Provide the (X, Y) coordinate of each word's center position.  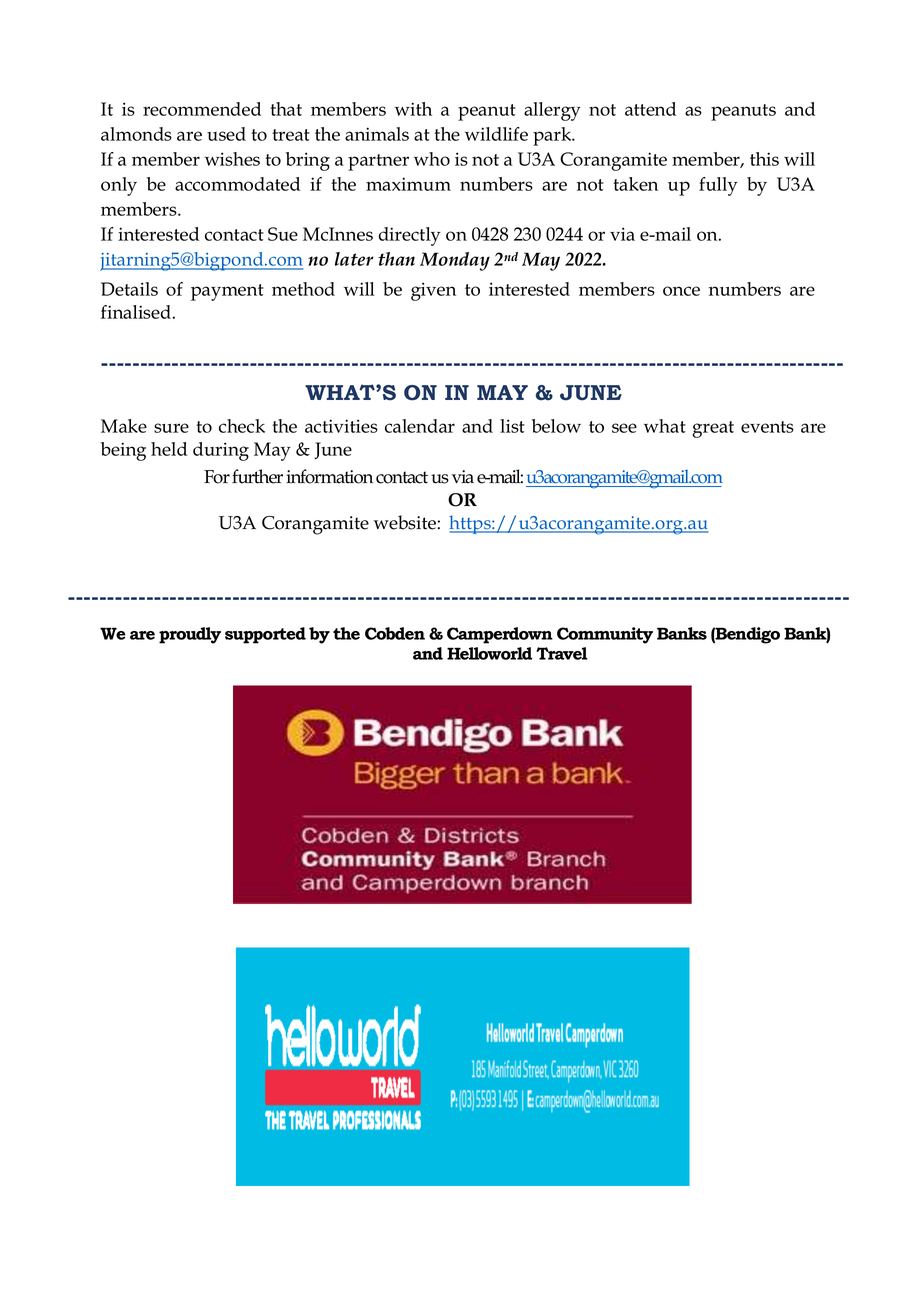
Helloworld (489, 653)
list (512, 426)
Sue (283, 234)
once (681, 291)
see (624, 428)
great (713, 429)
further (257, 476)
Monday (455, 261)
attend (650, 109)
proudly (190, 635)
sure (171, 428)
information (329, 476)
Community (605, 635)
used (226, 134)
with (413, 109)
